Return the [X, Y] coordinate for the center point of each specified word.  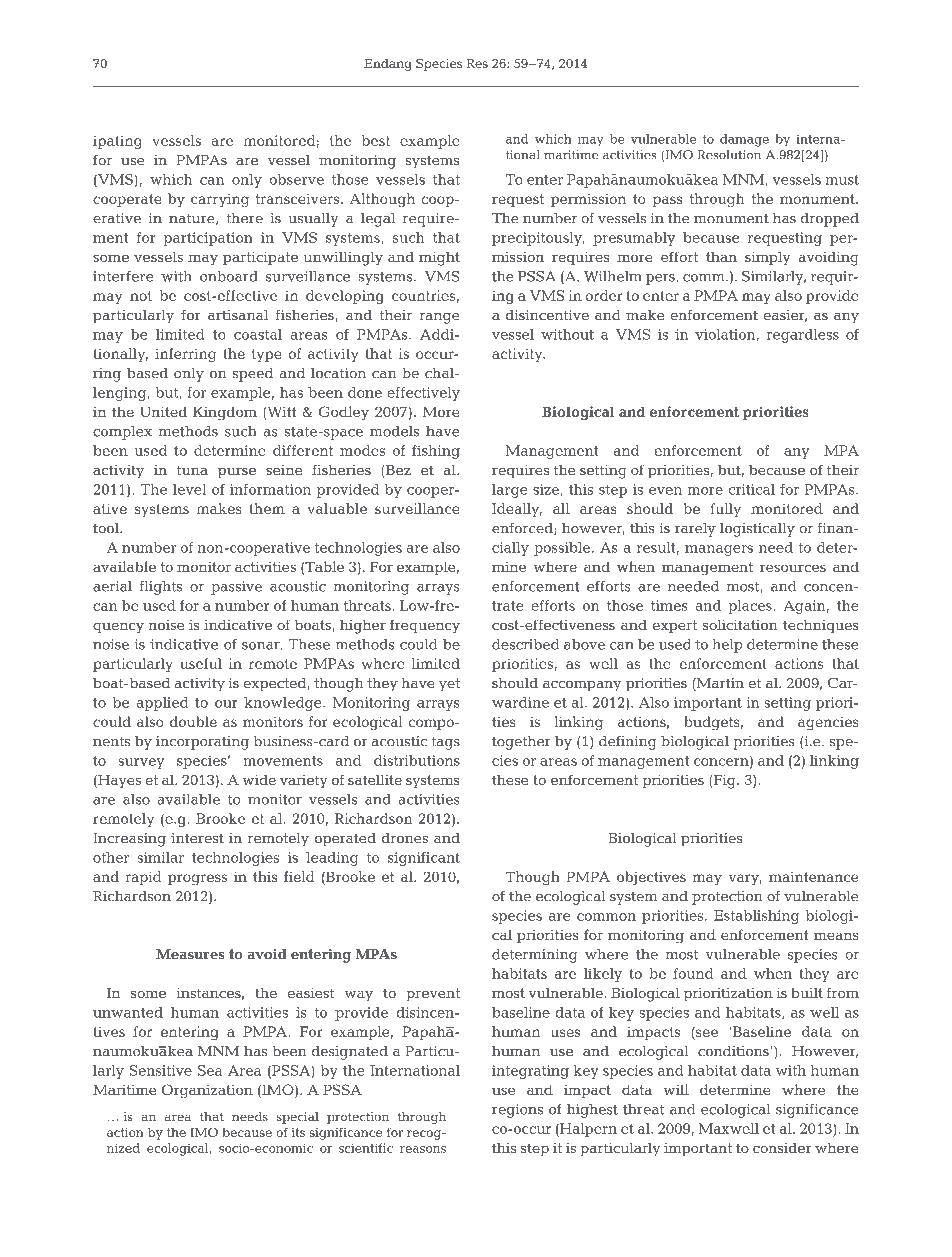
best [376, 140]
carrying [220, 201]
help [727, 646]
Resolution [729, 155]
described [525, 644]
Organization [207, 1091]
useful [201, 663]
